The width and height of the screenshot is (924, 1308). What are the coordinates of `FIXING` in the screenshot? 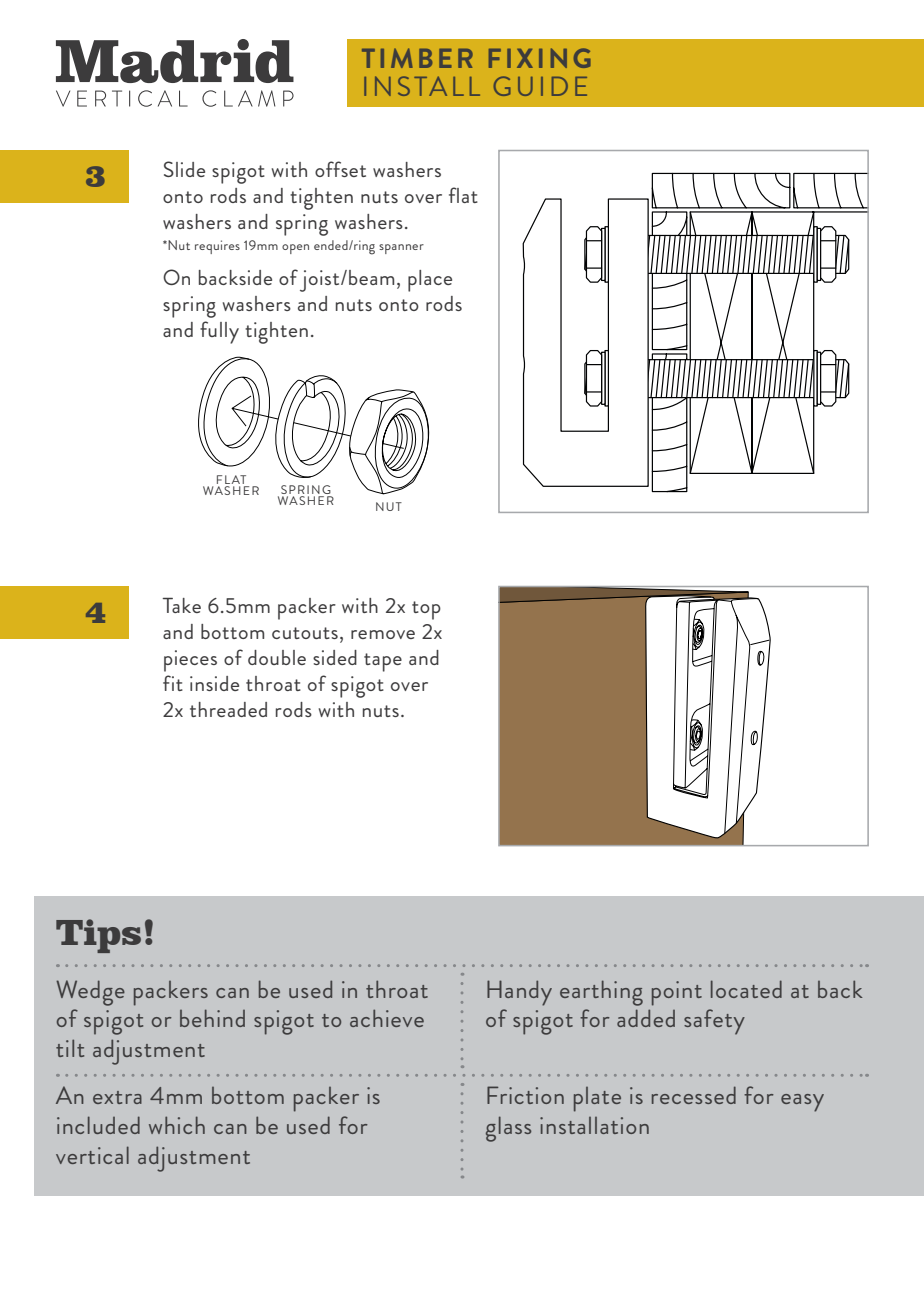 It's located at (540, 58).
